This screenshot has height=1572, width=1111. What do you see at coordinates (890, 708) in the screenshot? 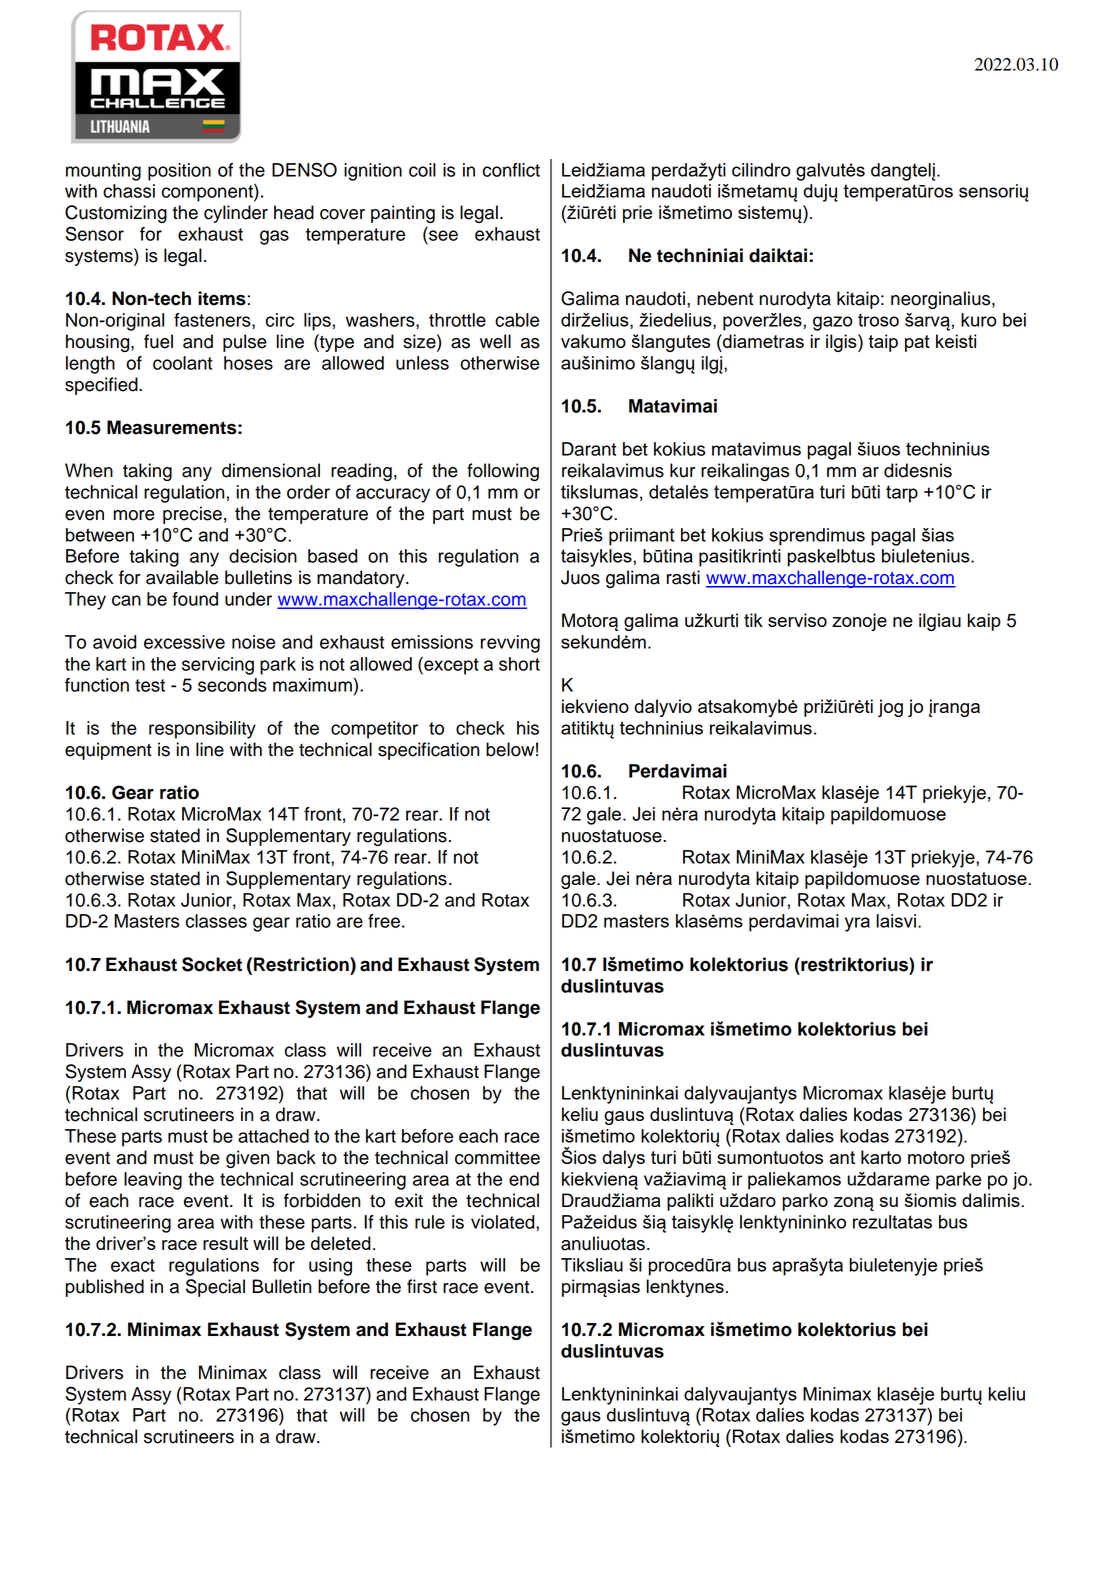
I see `jog` at bounding box center [890, 708].
